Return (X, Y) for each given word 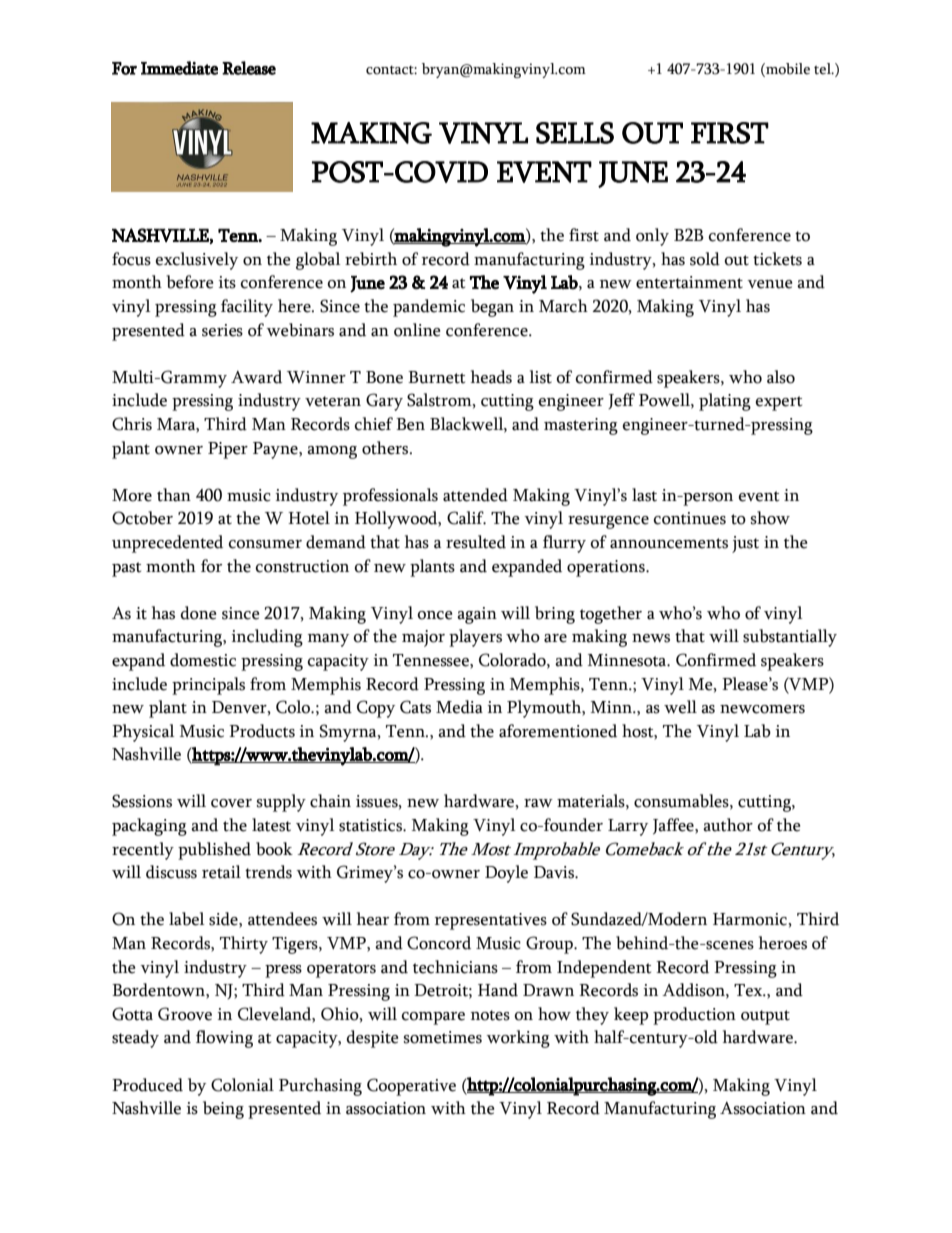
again (477, 615)
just (745, 544)
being (223, 1110)
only (652, 237)
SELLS (575, 133)
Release (249, 68)
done (198, 613)
